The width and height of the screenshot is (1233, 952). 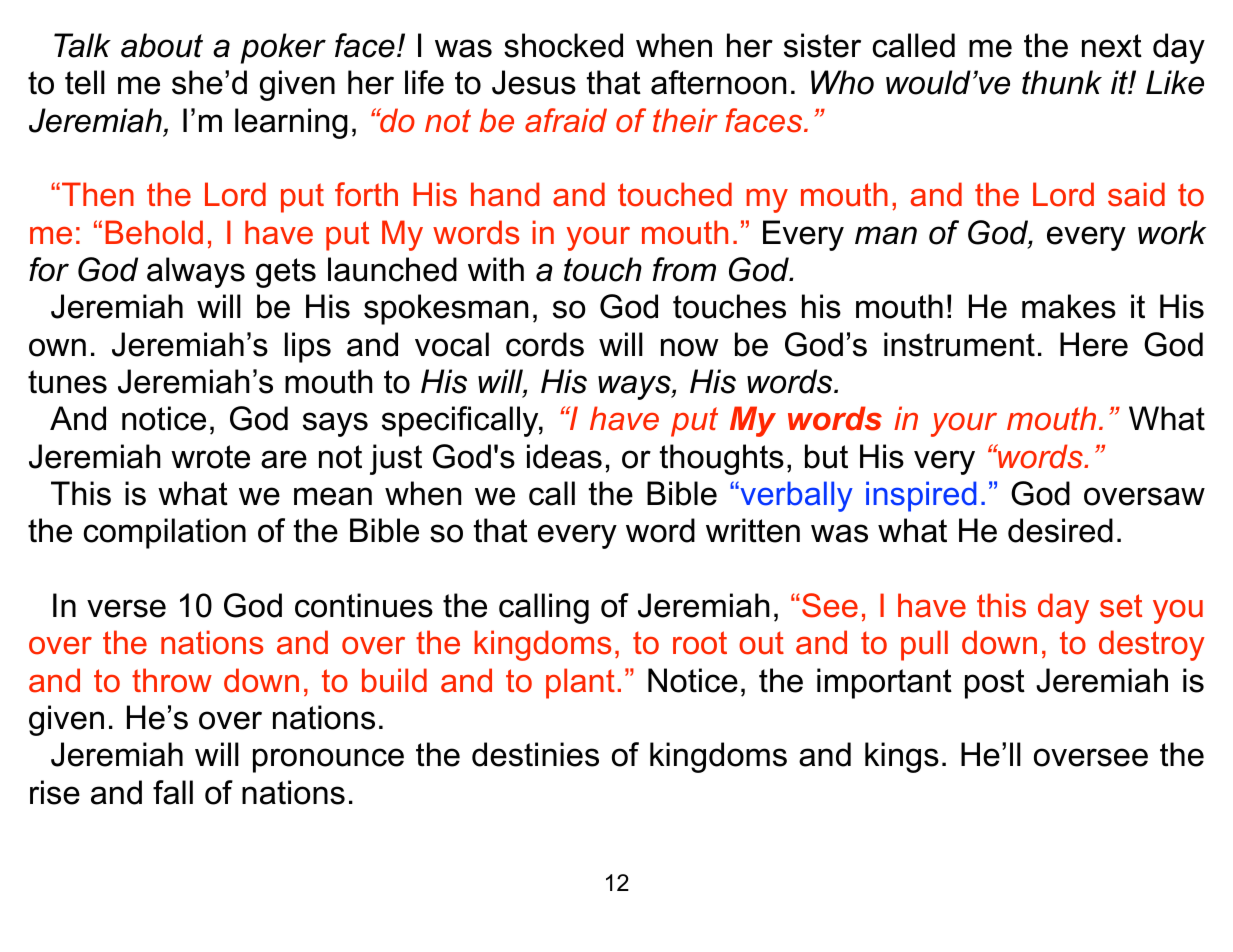 What do you see at coordinates (162, 45) in the screenshot?
I see `about` at bounding box center [162, 45].
